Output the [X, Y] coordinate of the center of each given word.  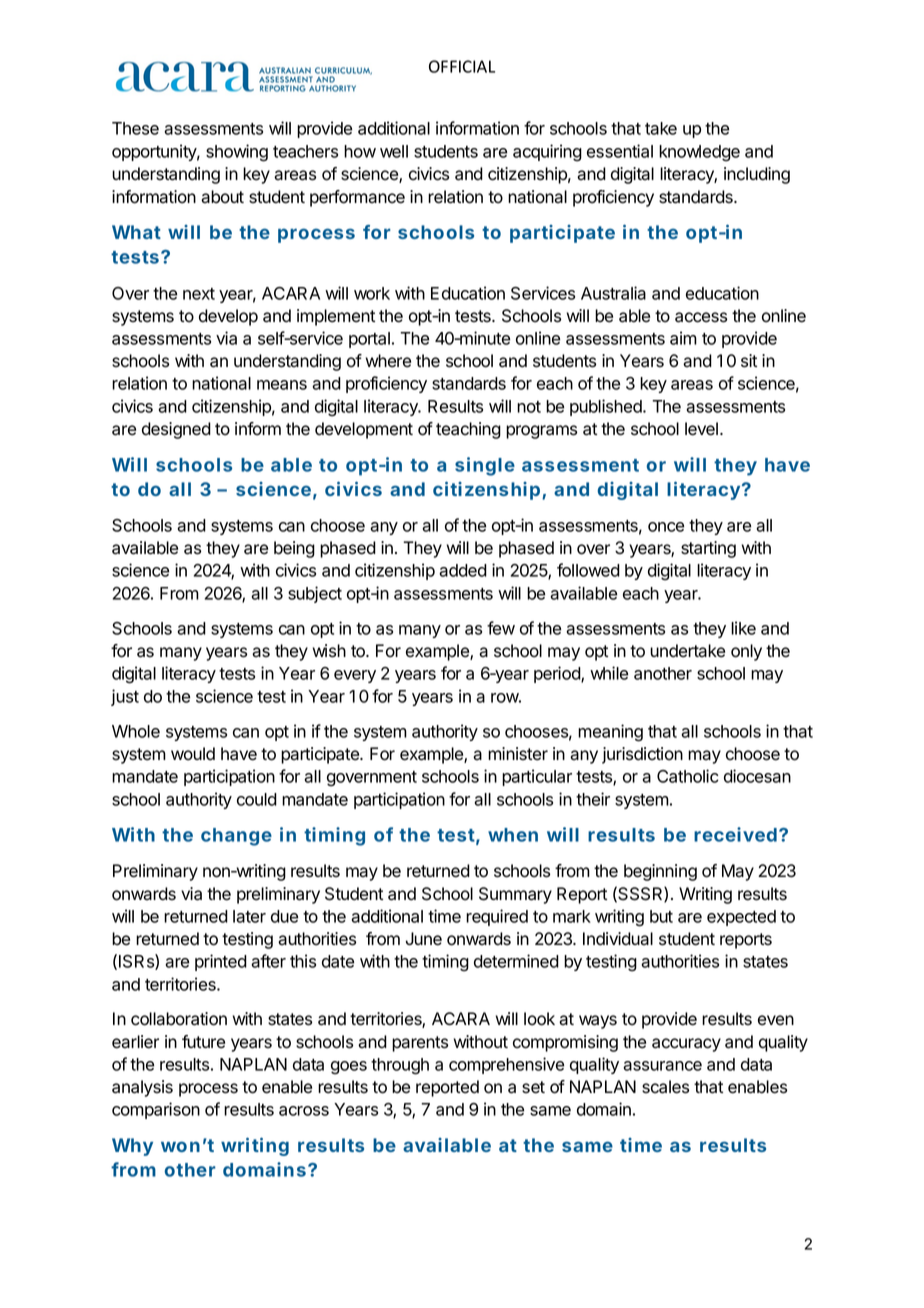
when [513, 835]
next [199, 294]
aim [683, 338]
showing [237, 153]
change [236, 837]
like [743, 628]
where [388, 361]
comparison [156, 1110]
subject [315, 594]
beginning [660, 872]
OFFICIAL [462, 66]
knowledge [699, 153]
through [400, 1066]
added [463, 570]
